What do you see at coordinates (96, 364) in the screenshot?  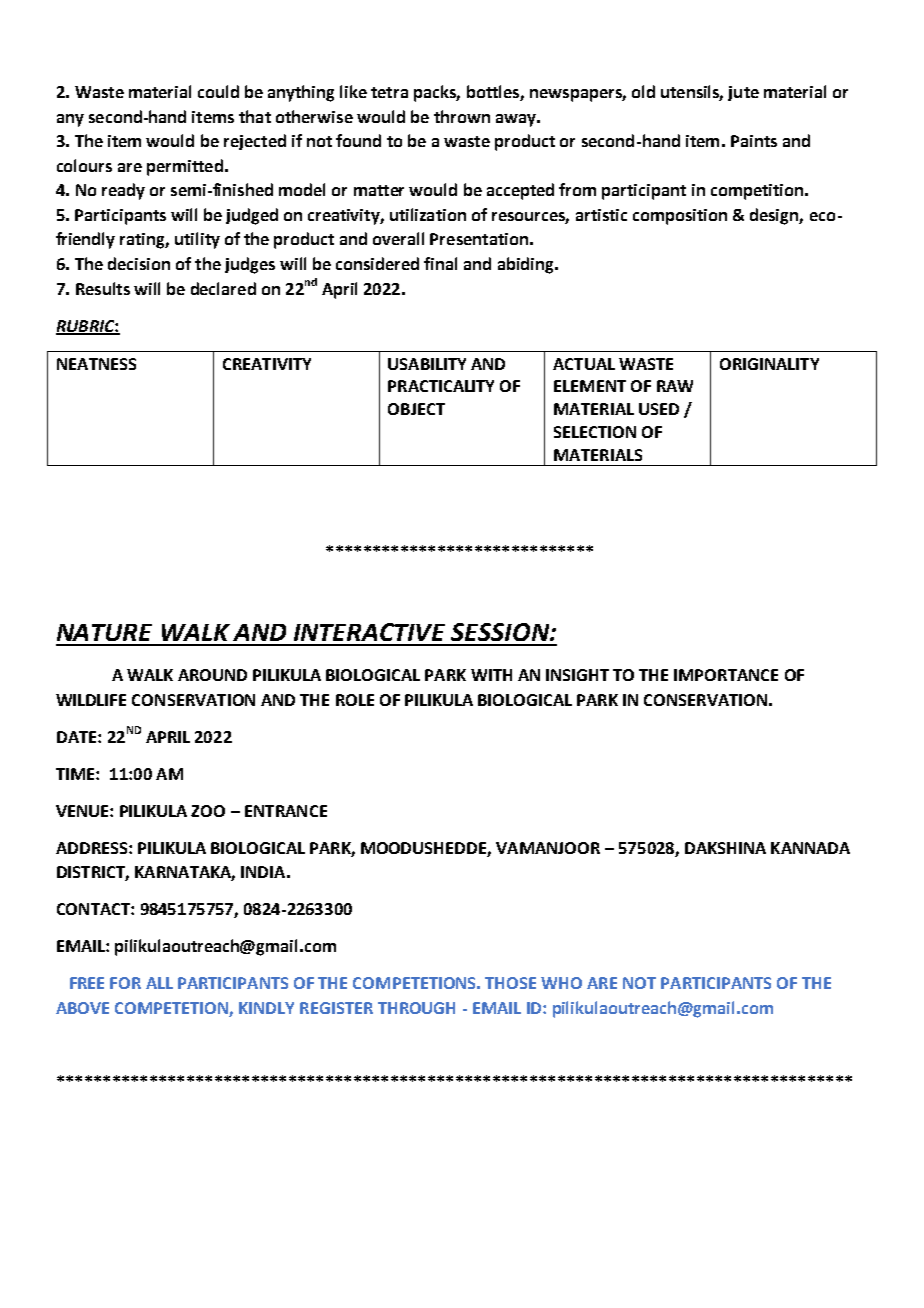 I see `NEATNESS` at bounding box center [96, 364].
